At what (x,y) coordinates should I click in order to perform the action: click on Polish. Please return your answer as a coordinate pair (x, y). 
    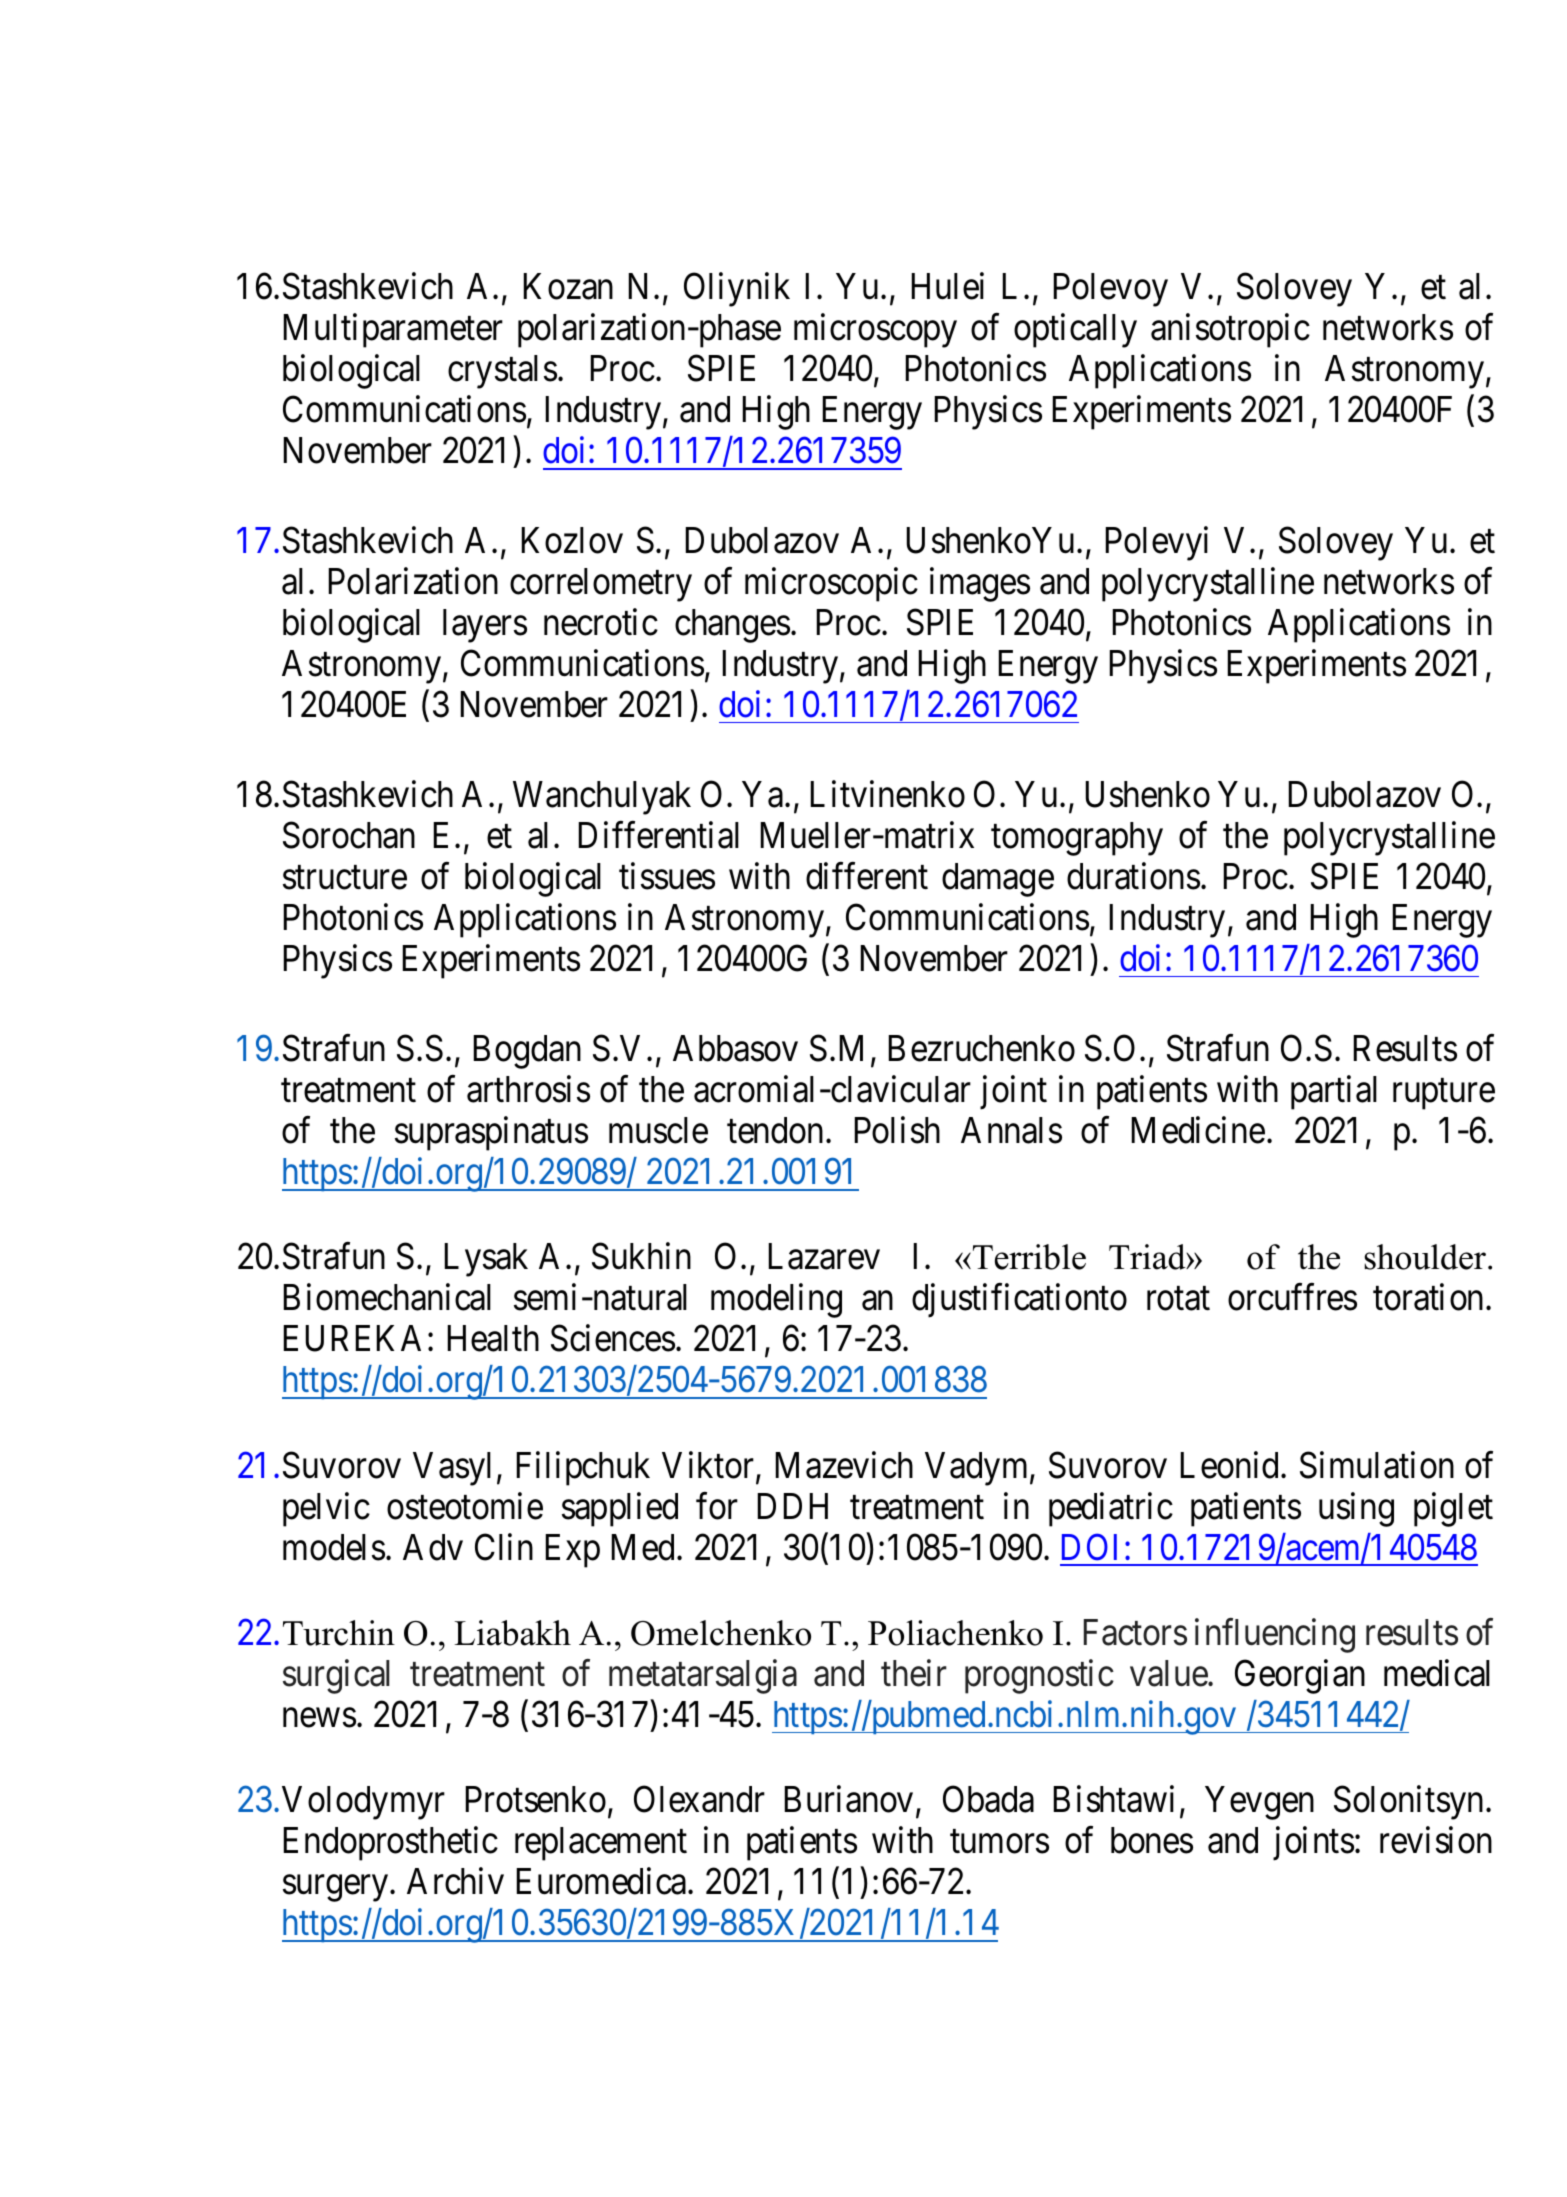
    Looking at the image, I should click on (897, 1130).
